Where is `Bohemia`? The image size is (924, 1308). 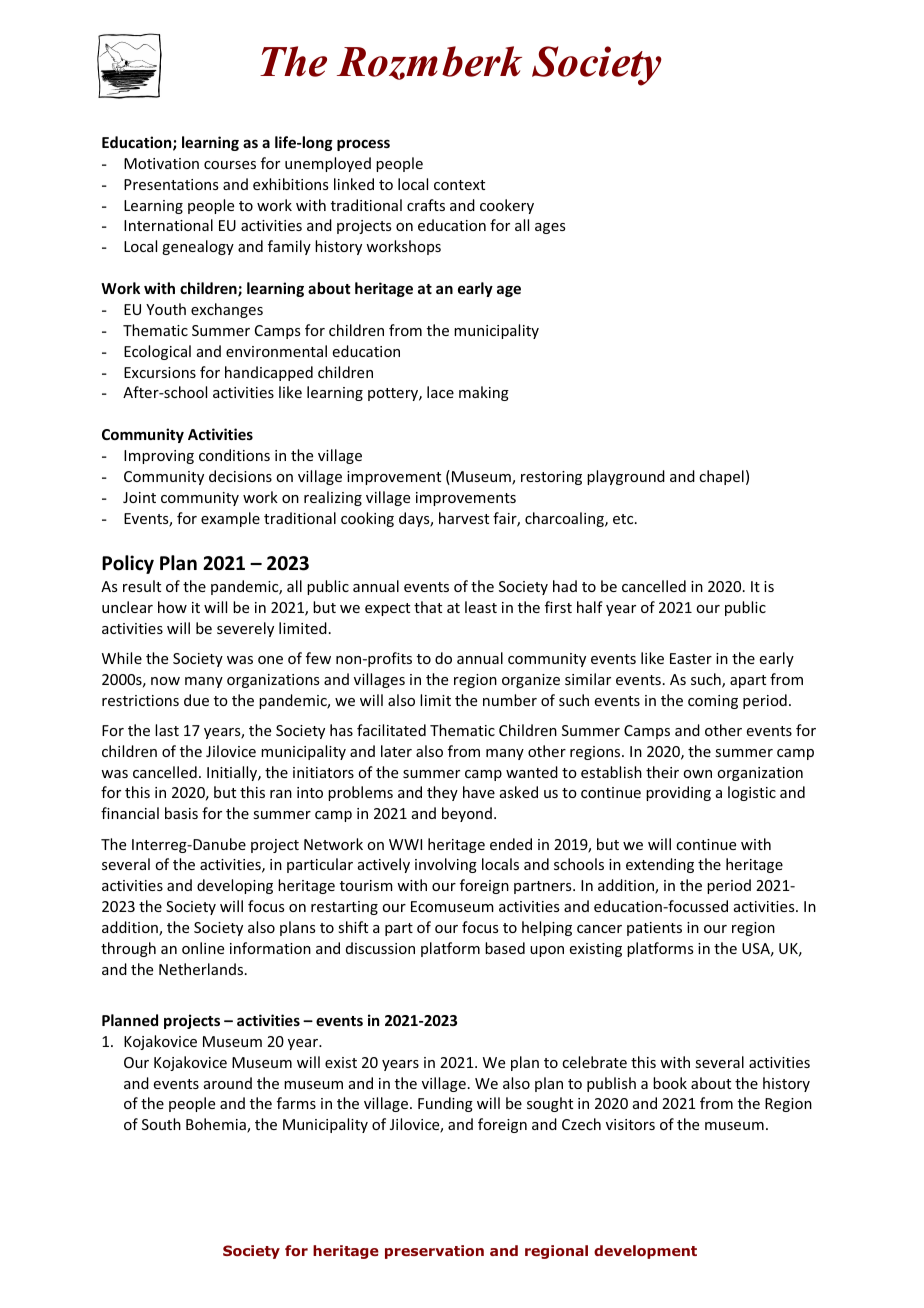
Bohemia is located at coordinates (217, 1125).
